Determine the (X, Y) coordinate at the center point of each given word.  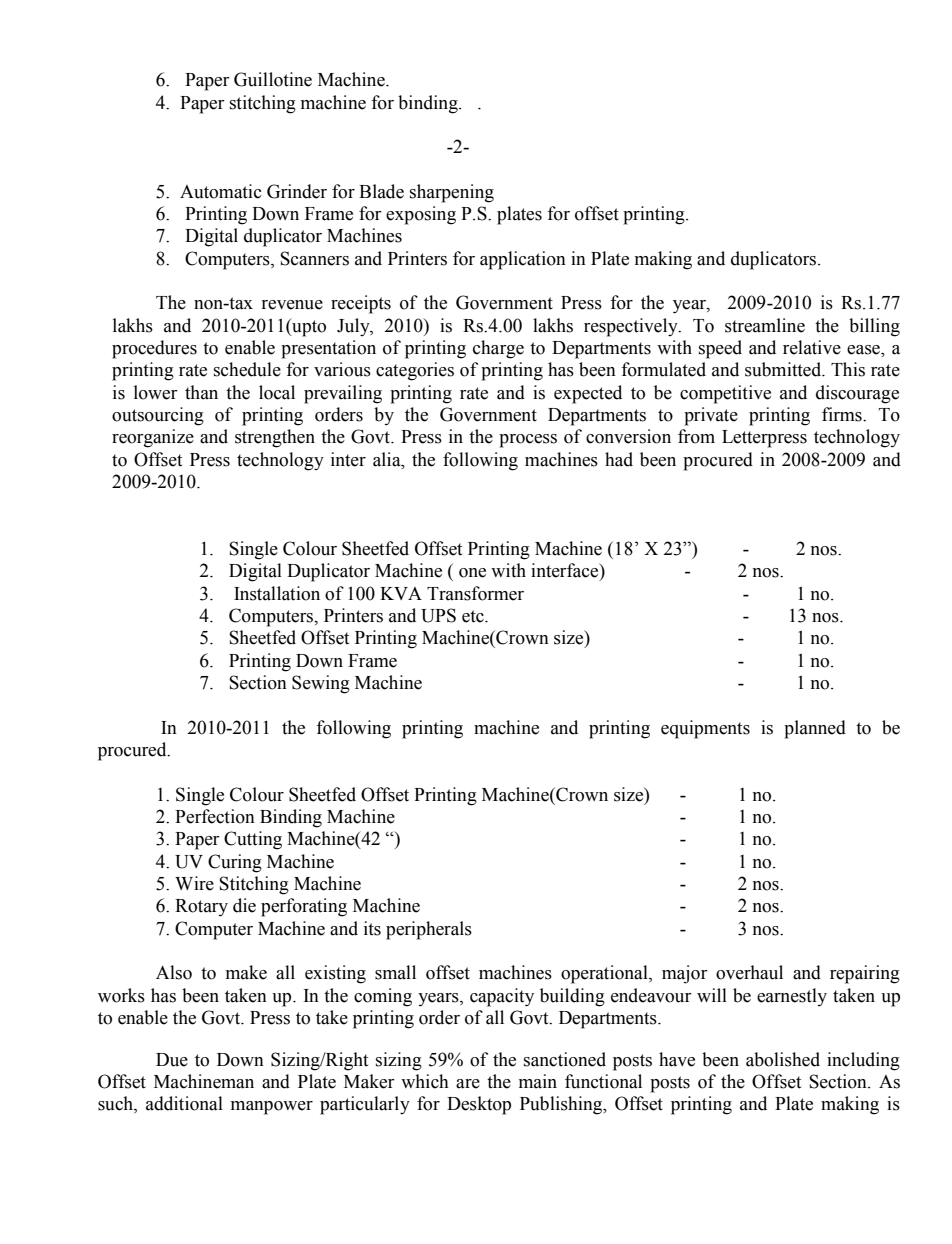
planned (815, 729)
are (468, 1084)
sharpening (452, 193)
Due (172, 1060)
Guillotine (273, 79)
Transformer (475, 593)
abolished (783, 1059)
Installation (277, 593)
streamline (765, 325)
